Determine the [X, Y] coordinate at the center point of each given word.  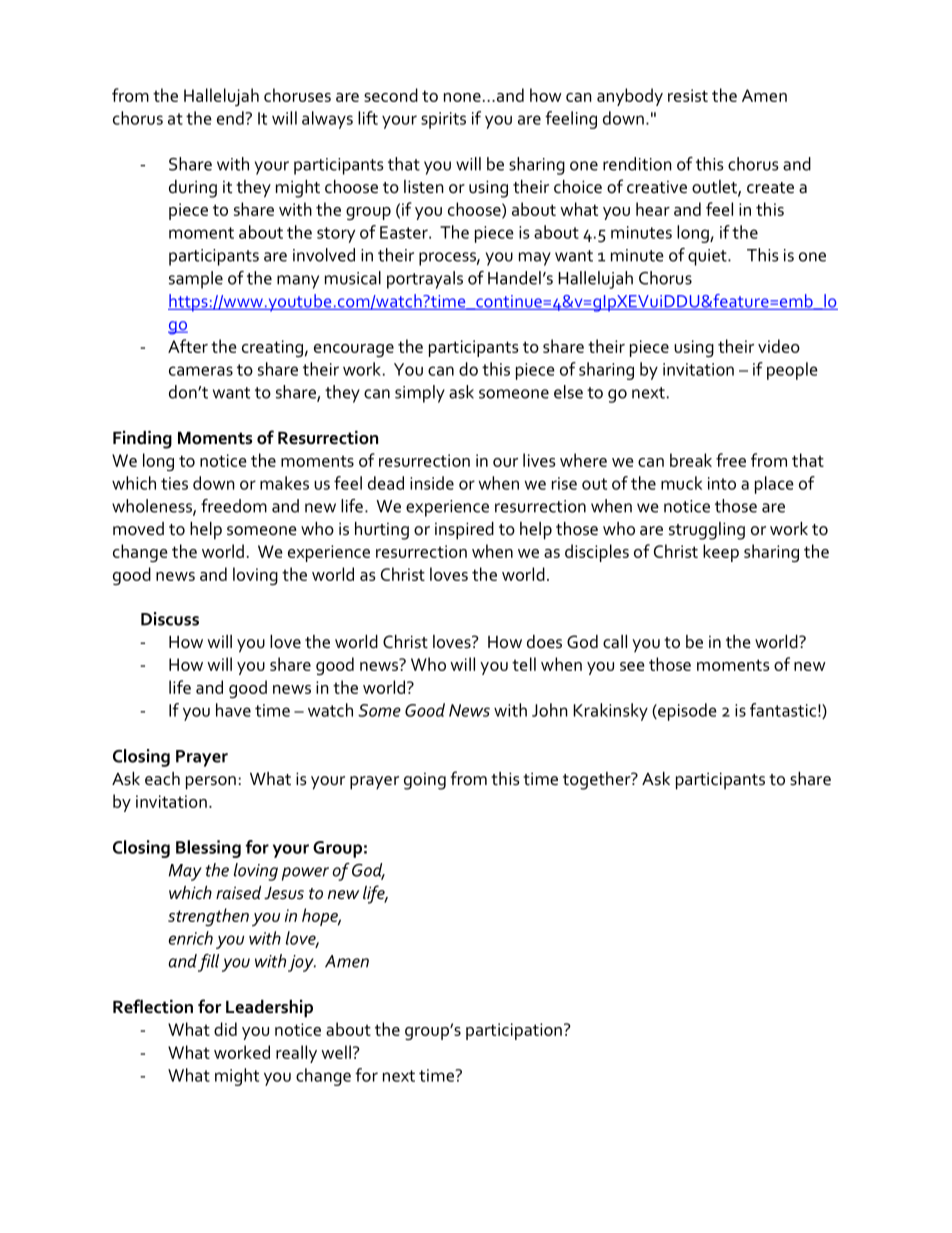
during [193, 189]
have [233, 710]
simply [420, 394]
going [425, 781]
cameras [201, 371]
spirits [443, 120]
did [225, 1029]
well [336, 1052]
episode [686, 712]
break [691, 460]
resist [688, 95]
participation [514, 1031]
